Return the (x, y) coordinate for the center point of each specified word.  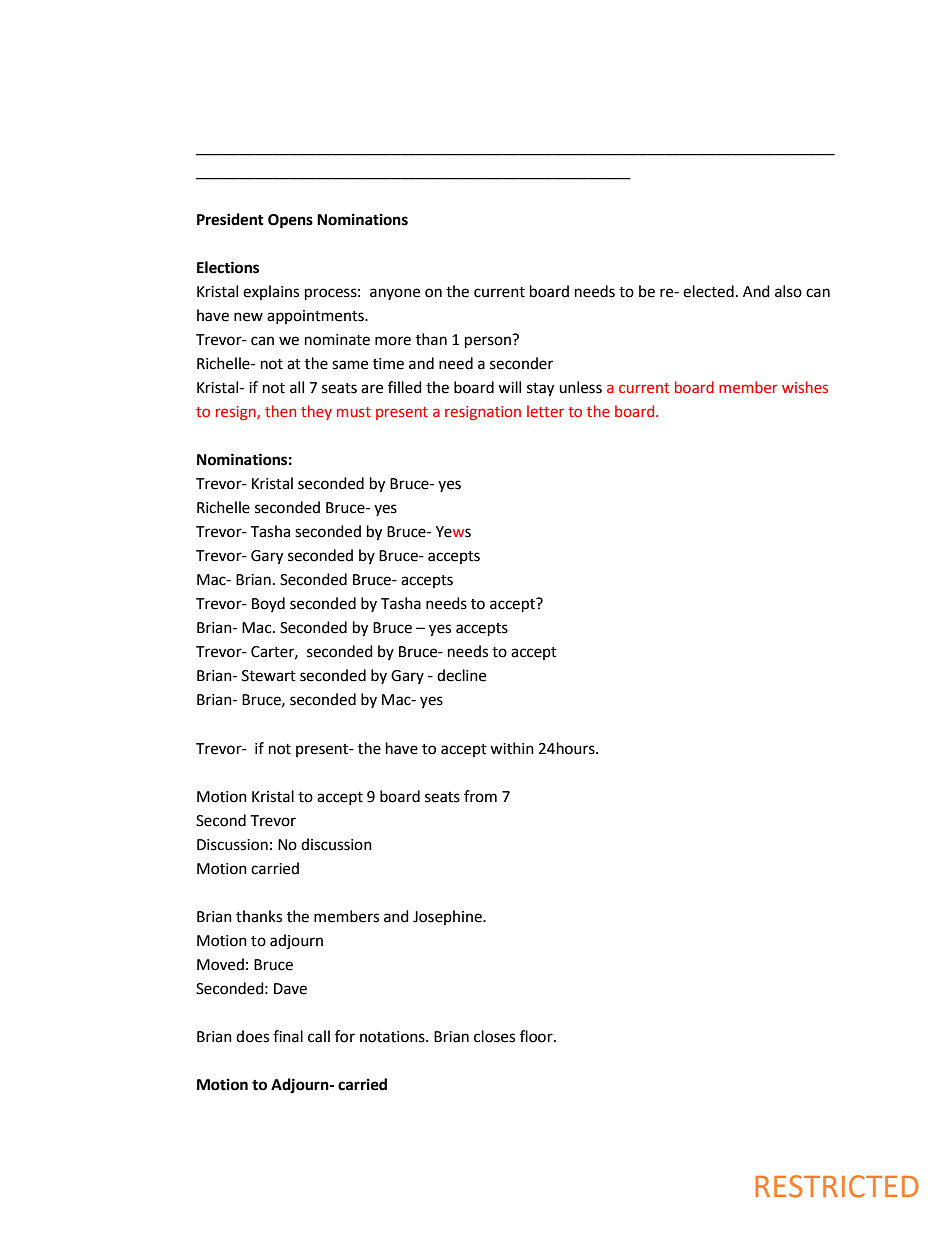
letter (545, 411)
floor (537, 1036)
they (316, 412)
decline (461, 675)
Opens (290, 221)
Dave (290, 989)
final (288, 1036)
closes (494, 1036)
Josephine (448, 917)
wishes (805, 387)
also (788, 291)
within (512, 748)
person (489, 341)
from (480, 796)
